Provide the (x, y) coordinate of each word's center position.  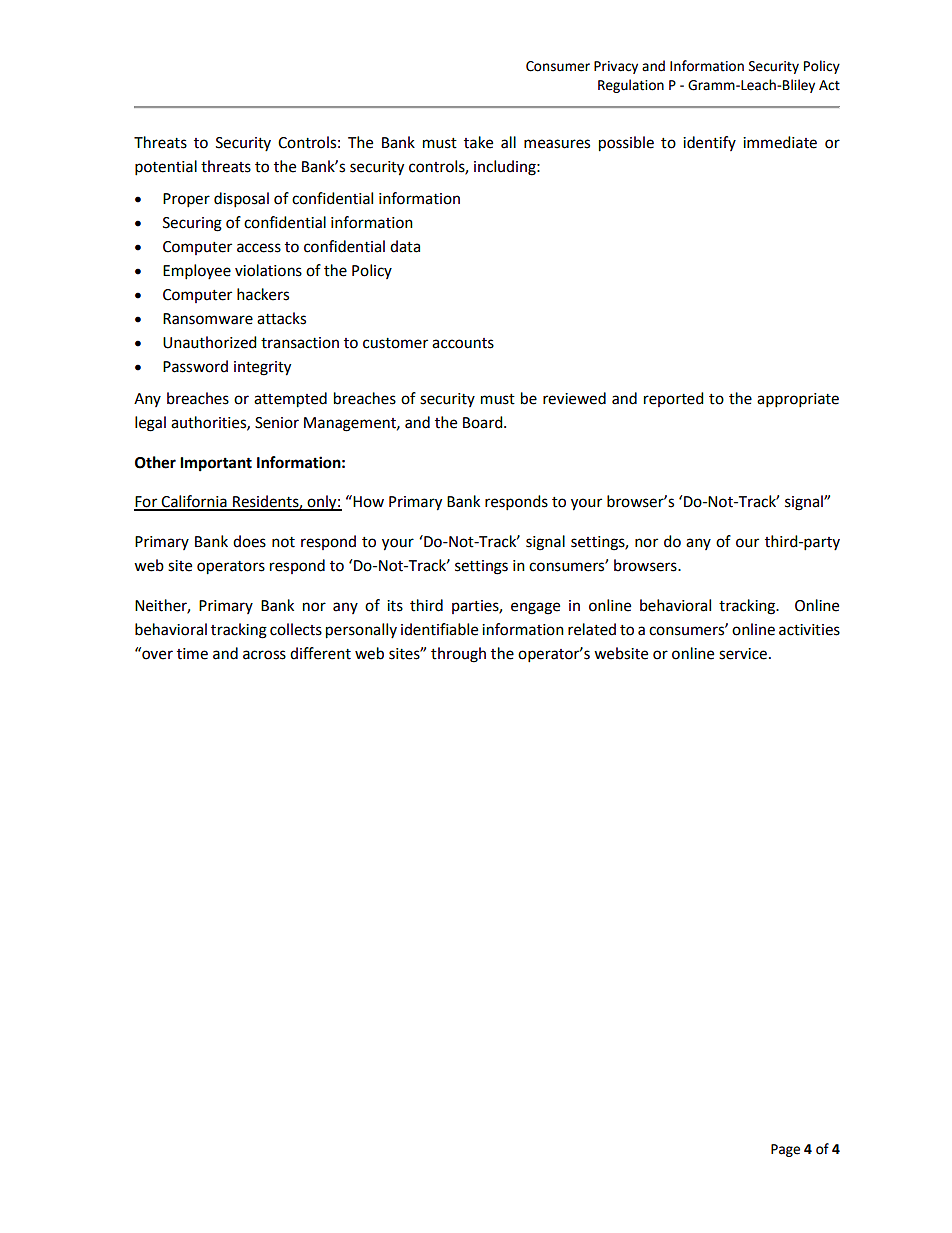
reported (674, 399)
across (264, 655)
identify (709, 143)
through (458, 655)
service (743, 654)
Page (785, 1150)
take (478, 142)
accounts (463, 343)
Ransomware (208, 319)
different (320, 653)
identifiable (439, 629)
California (194, 502)
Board (484, 422)
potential (166, 168)
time (192, 654)
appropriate (798, 400)
